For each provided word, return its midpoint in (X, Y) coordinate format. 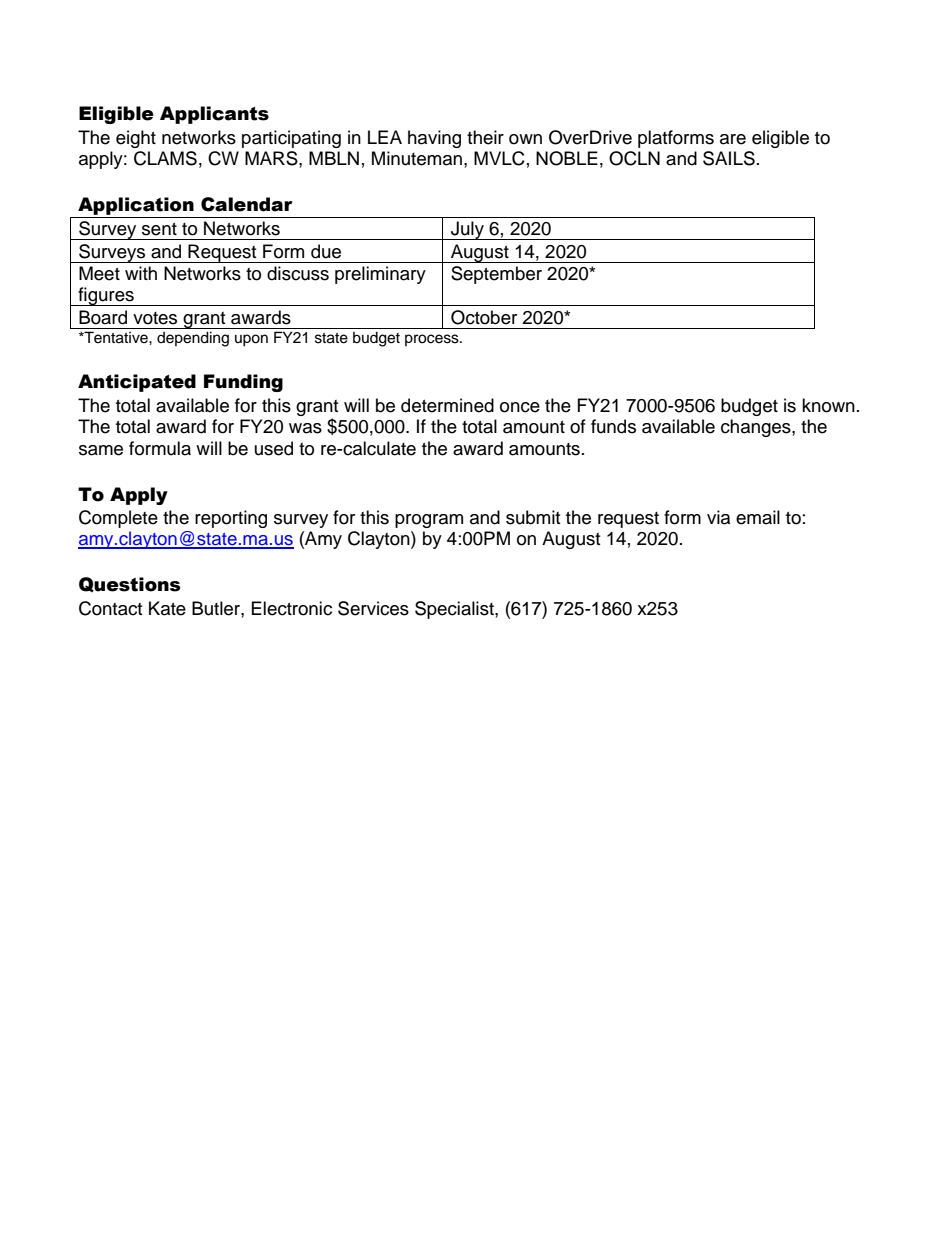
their (485, 137)
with (141, 273)
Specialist (455, 610)
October (484, 317)
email (758, 517)
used (274, 448)
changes (757, 428)
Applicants (214, 115)
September (496, 275)
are (733, 139)
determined (447, 405)
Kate (167, 608)
